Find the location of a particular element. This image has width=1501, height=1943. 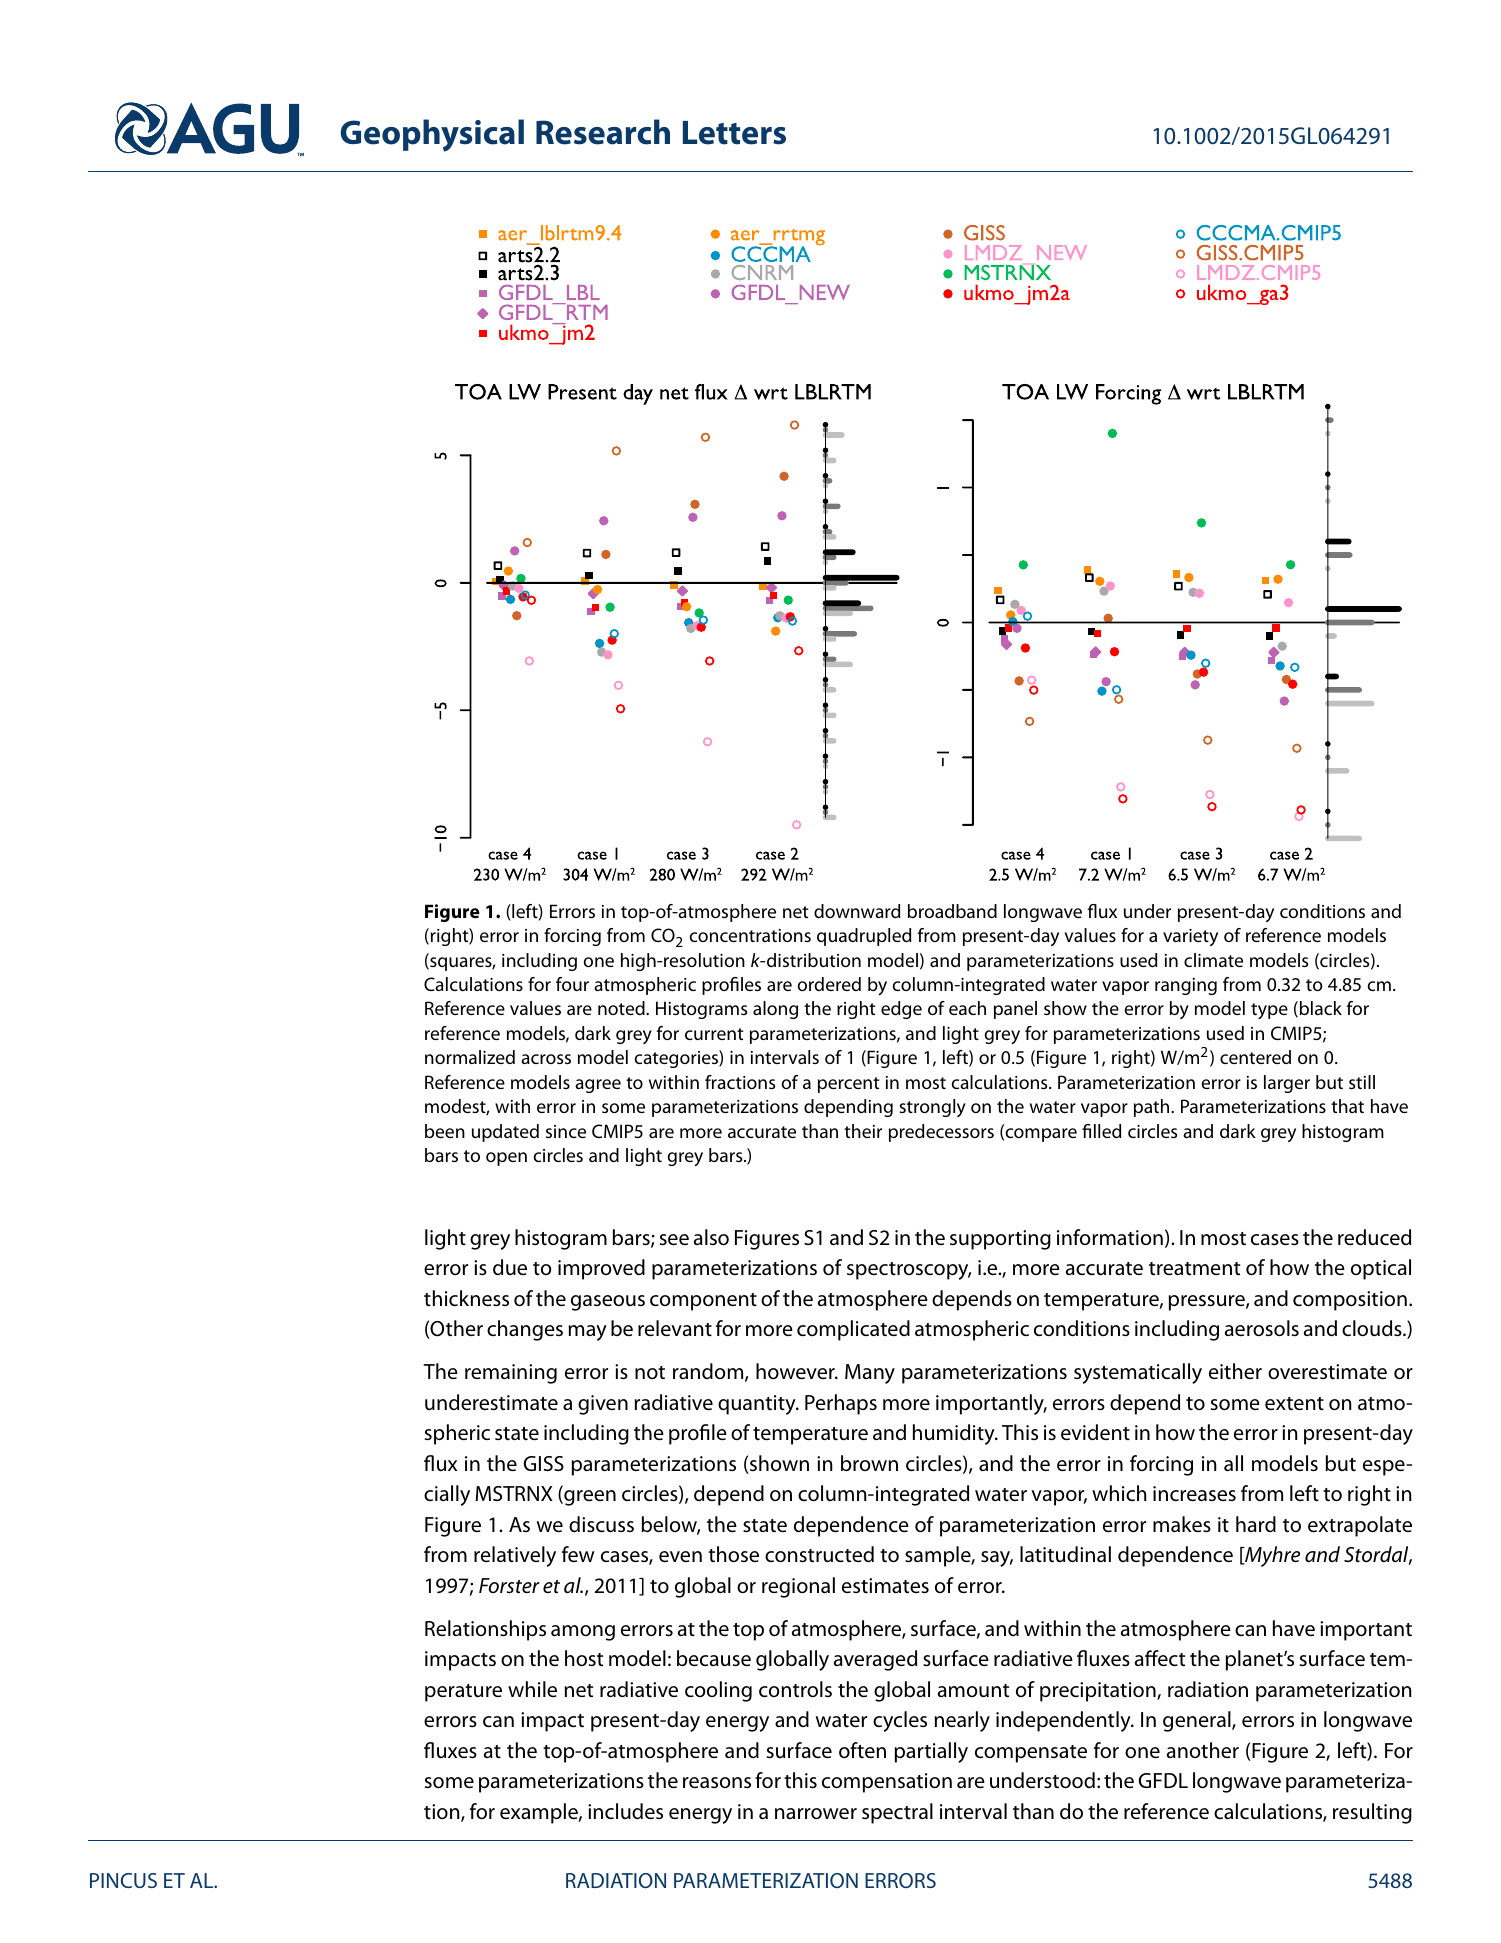

GFDL is located at coordinates (1163, 1780).
